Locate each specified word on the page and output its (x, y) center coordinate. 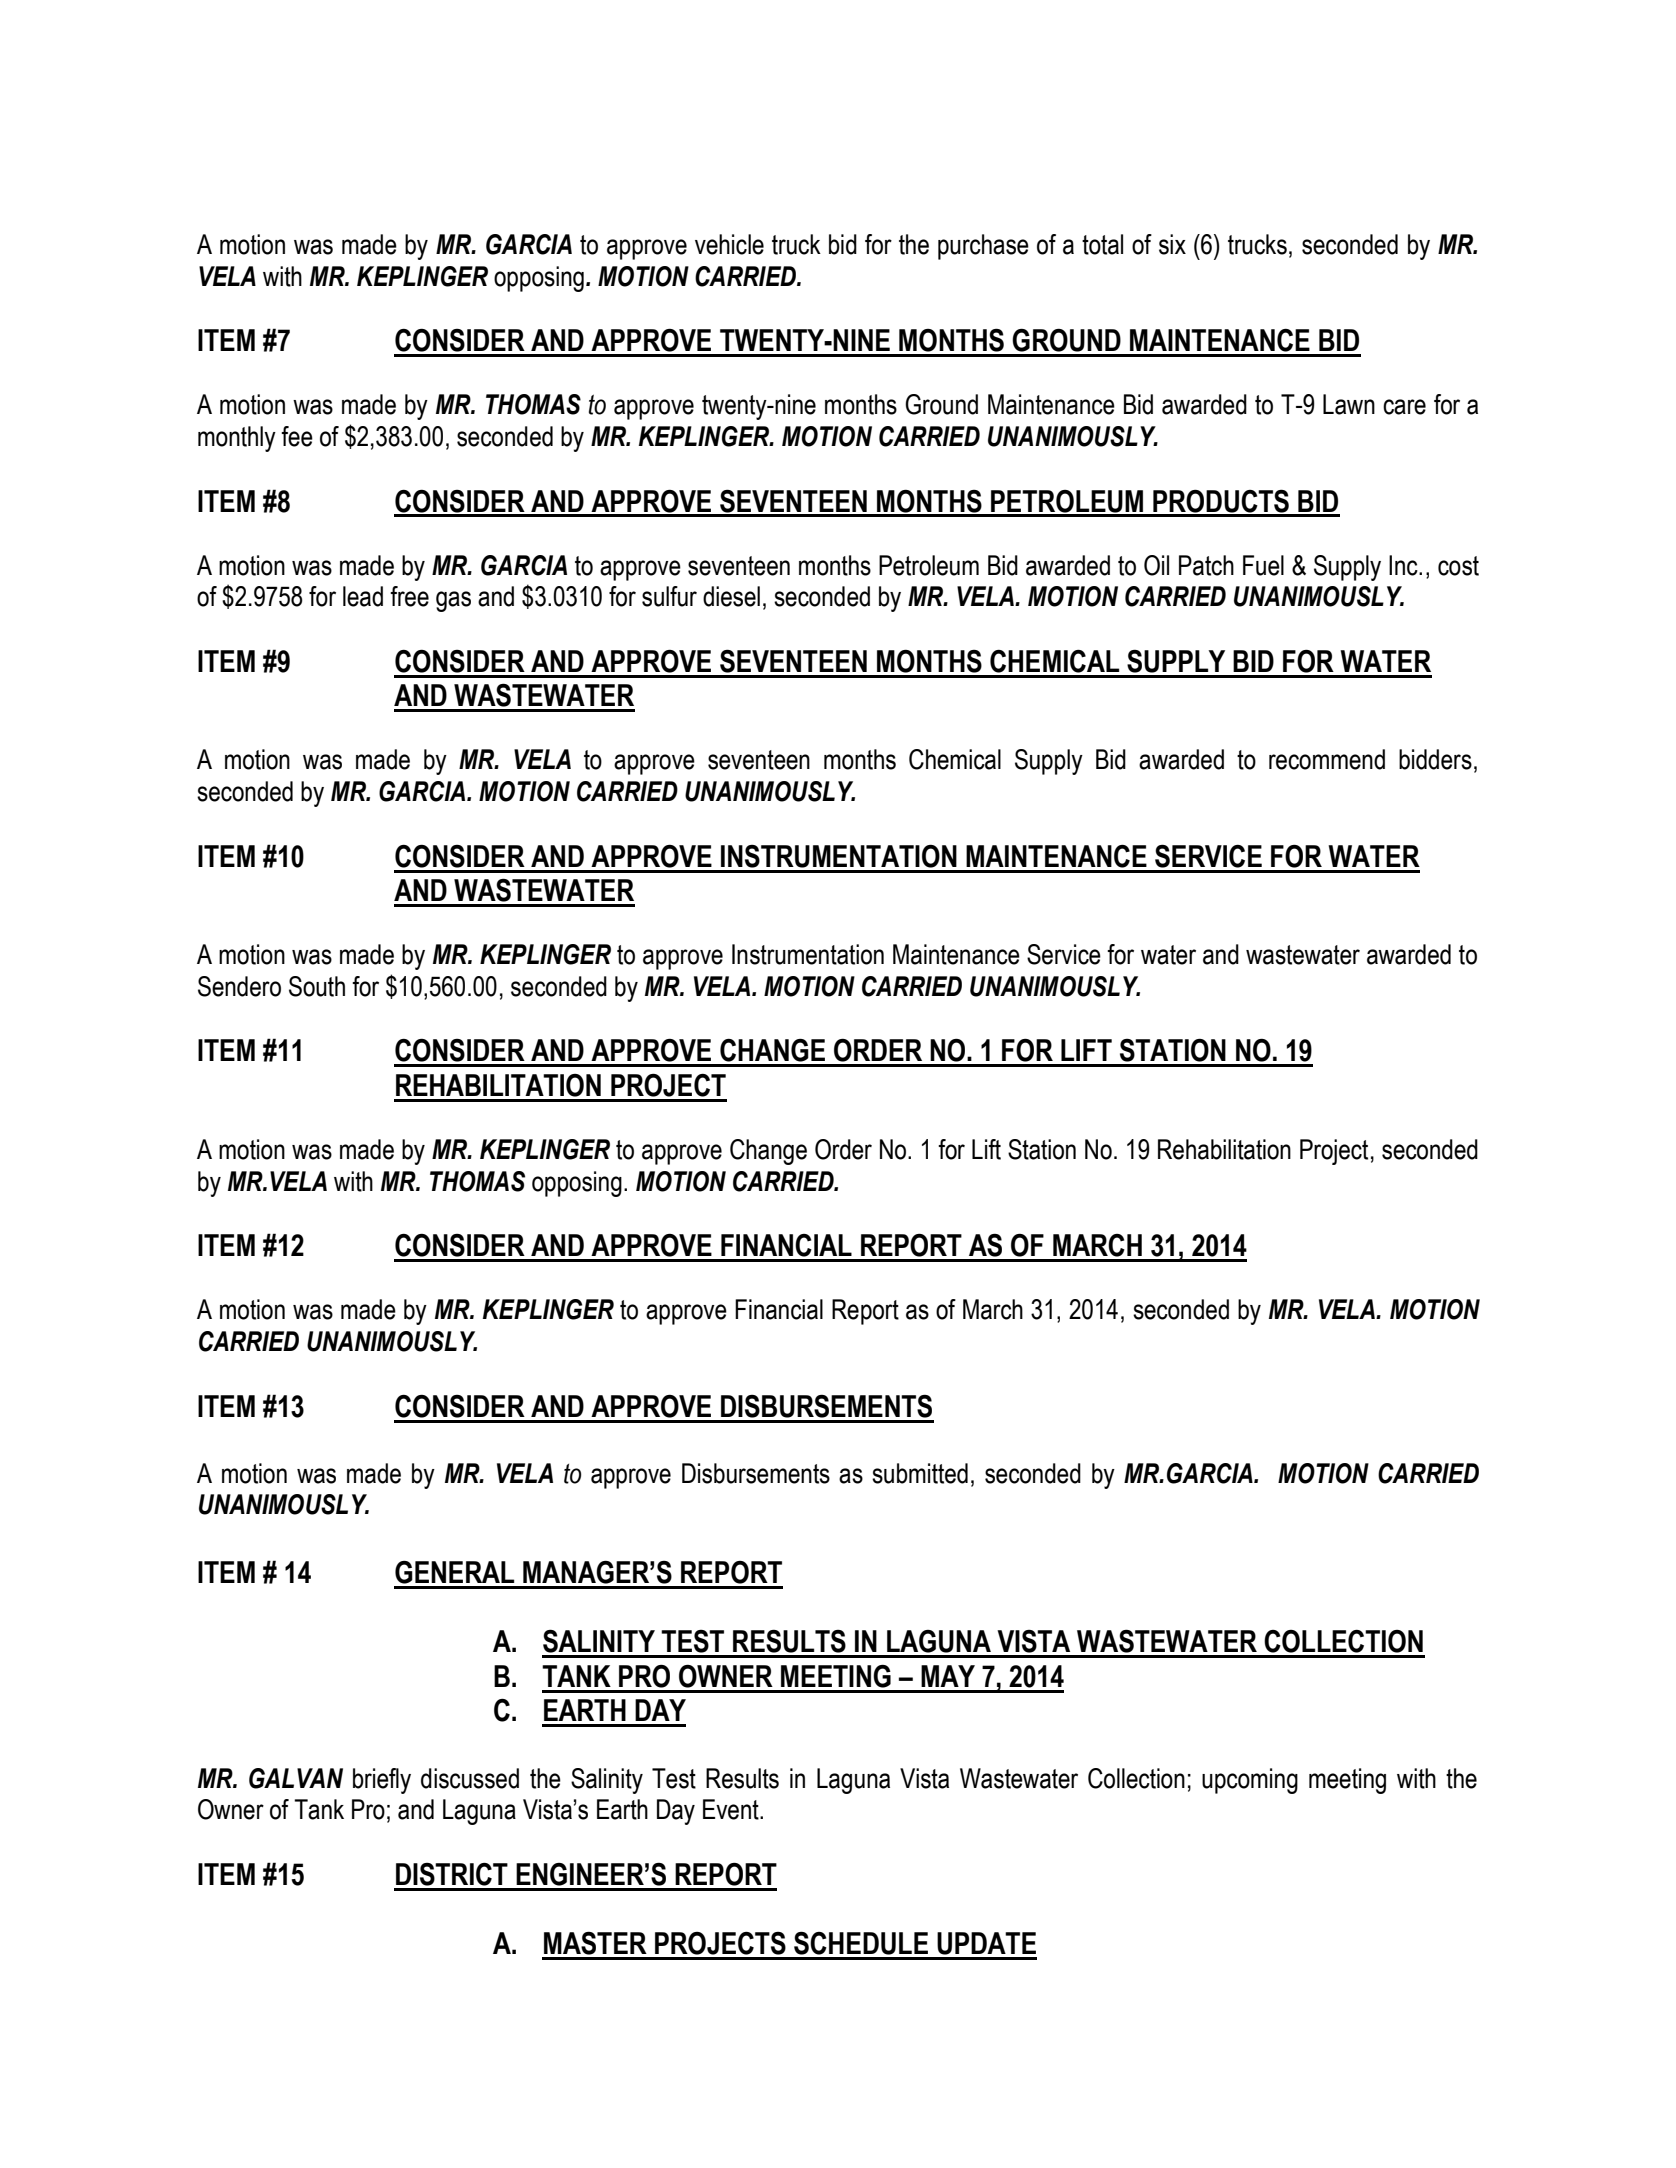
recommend (1327, 759)
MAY (948, 1676)
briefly (382, 1781)
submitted (920, 1473)
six (1172, 244)
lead (363, 596)
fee (297, 436)
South (317, 986)
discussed (470, 1778)
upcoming (1250, 1781)
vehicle (729, 244)
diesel (731, 596)
